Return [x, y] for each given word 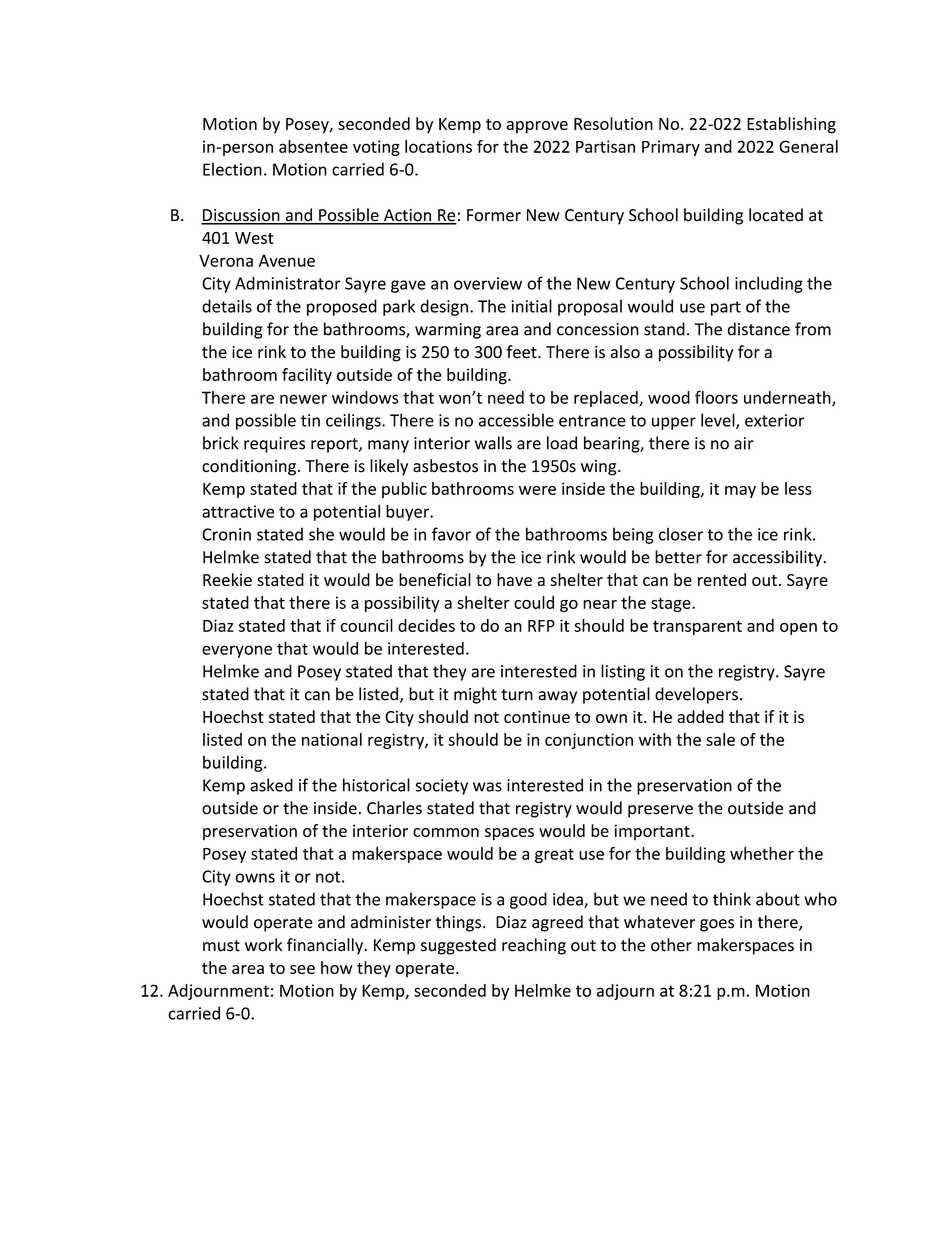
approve [537, 127]
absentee [313, 146]
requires [274, 445]
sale [720, 739]
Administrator [288, 283]
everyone [237, 651]
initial [531, 306]
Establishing [791, 125]
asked [271, 785]
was [487, 787]
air [744, 443]
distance [759, 329]
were [537, 490]
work [263, 945]
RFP [541, 626]
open [798, 629]
